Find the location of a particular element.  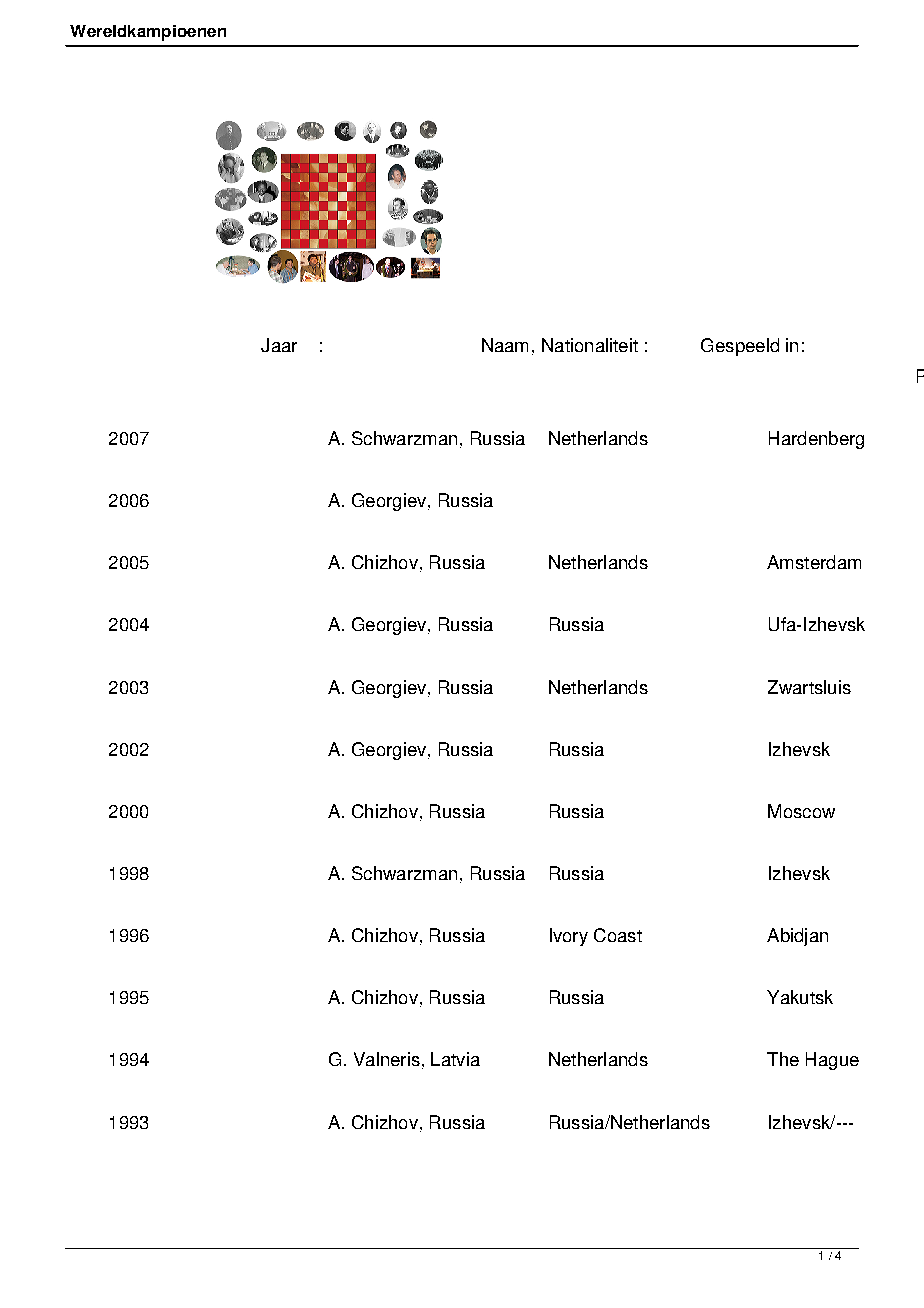

Jaar is located at coordinates (279, 345).
